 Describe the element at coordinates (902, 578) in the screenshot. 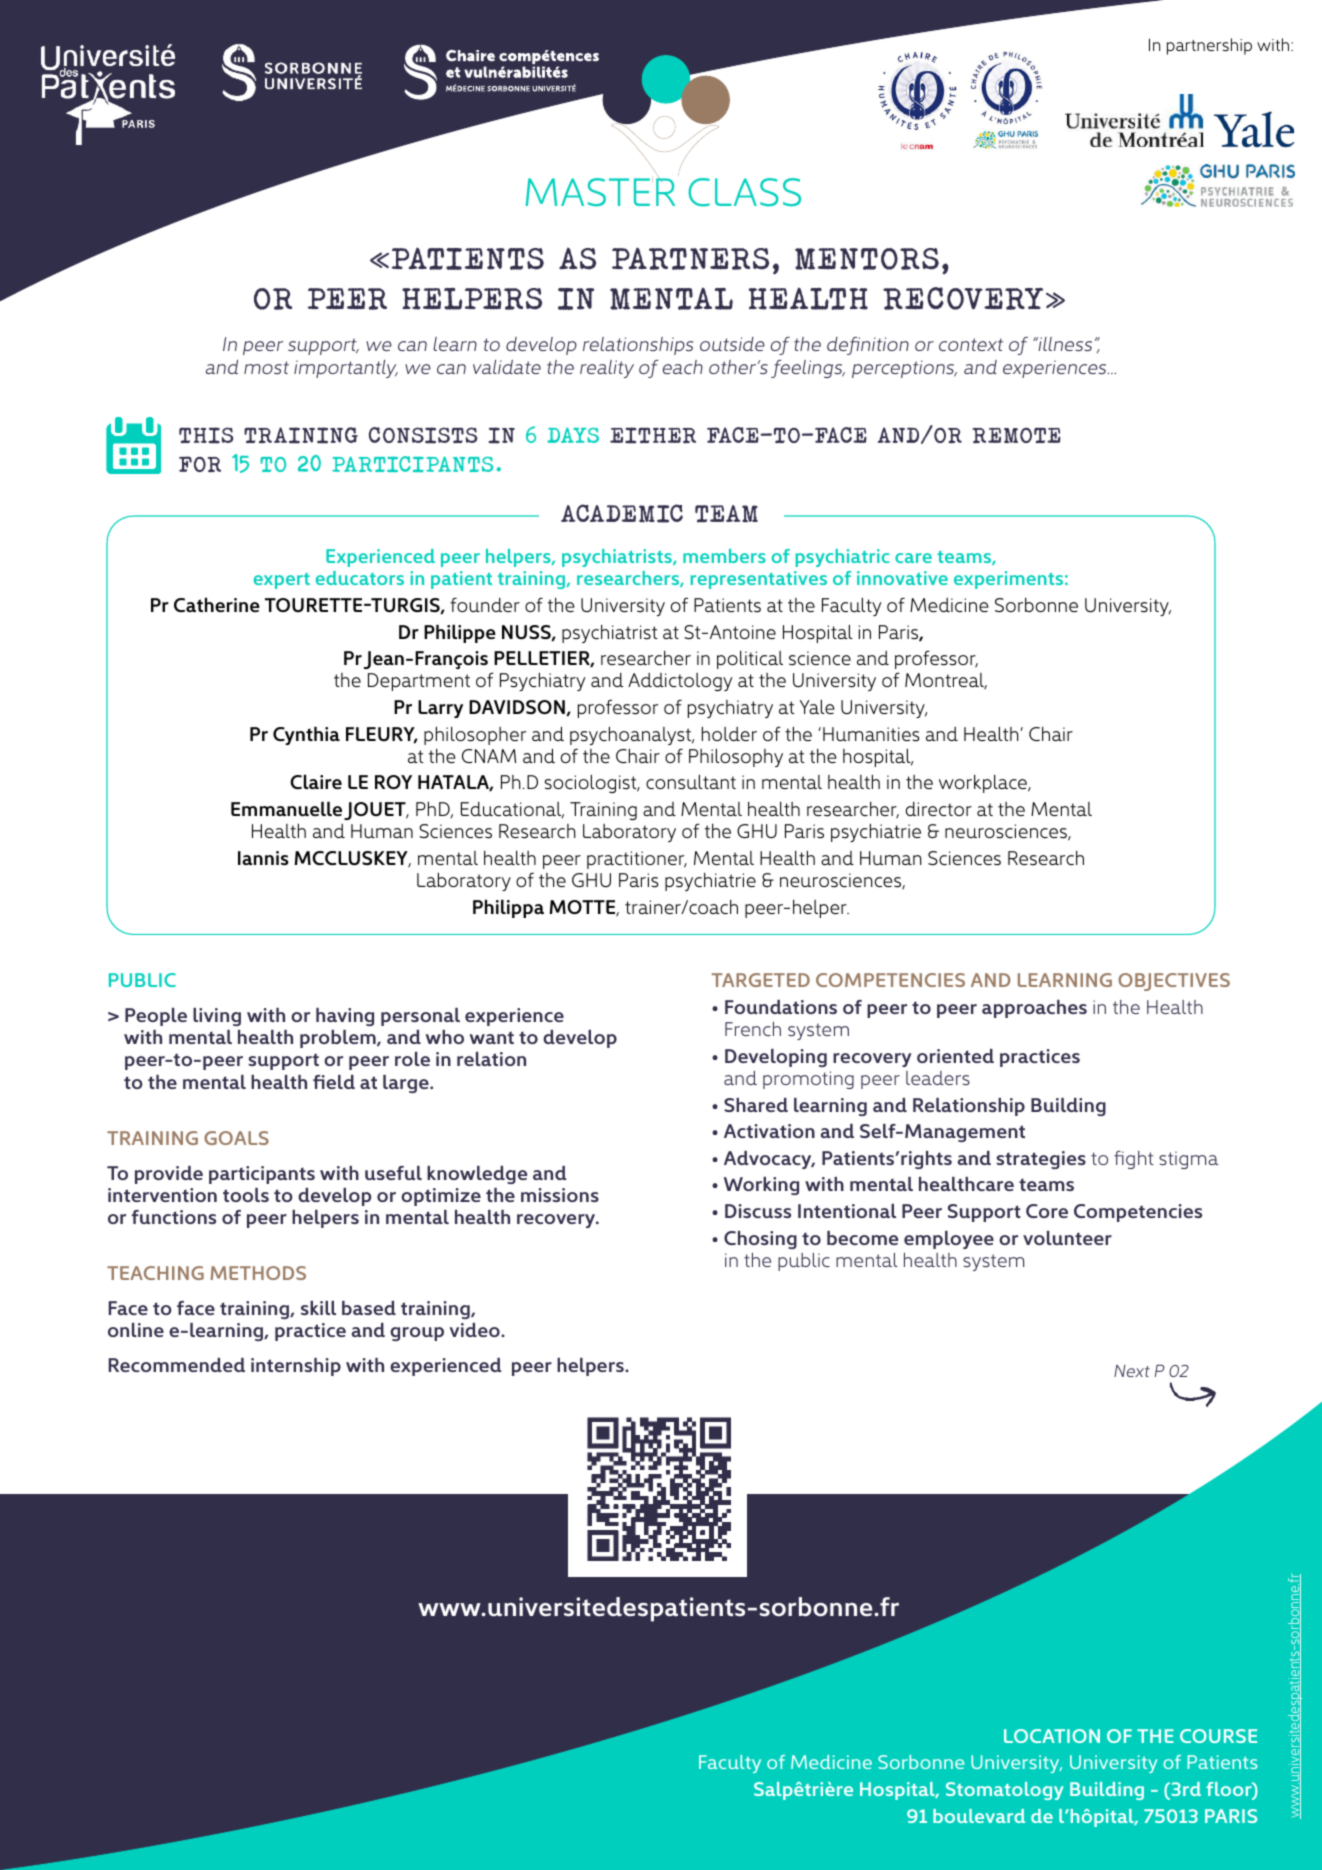

I see `innovative` at that location.
